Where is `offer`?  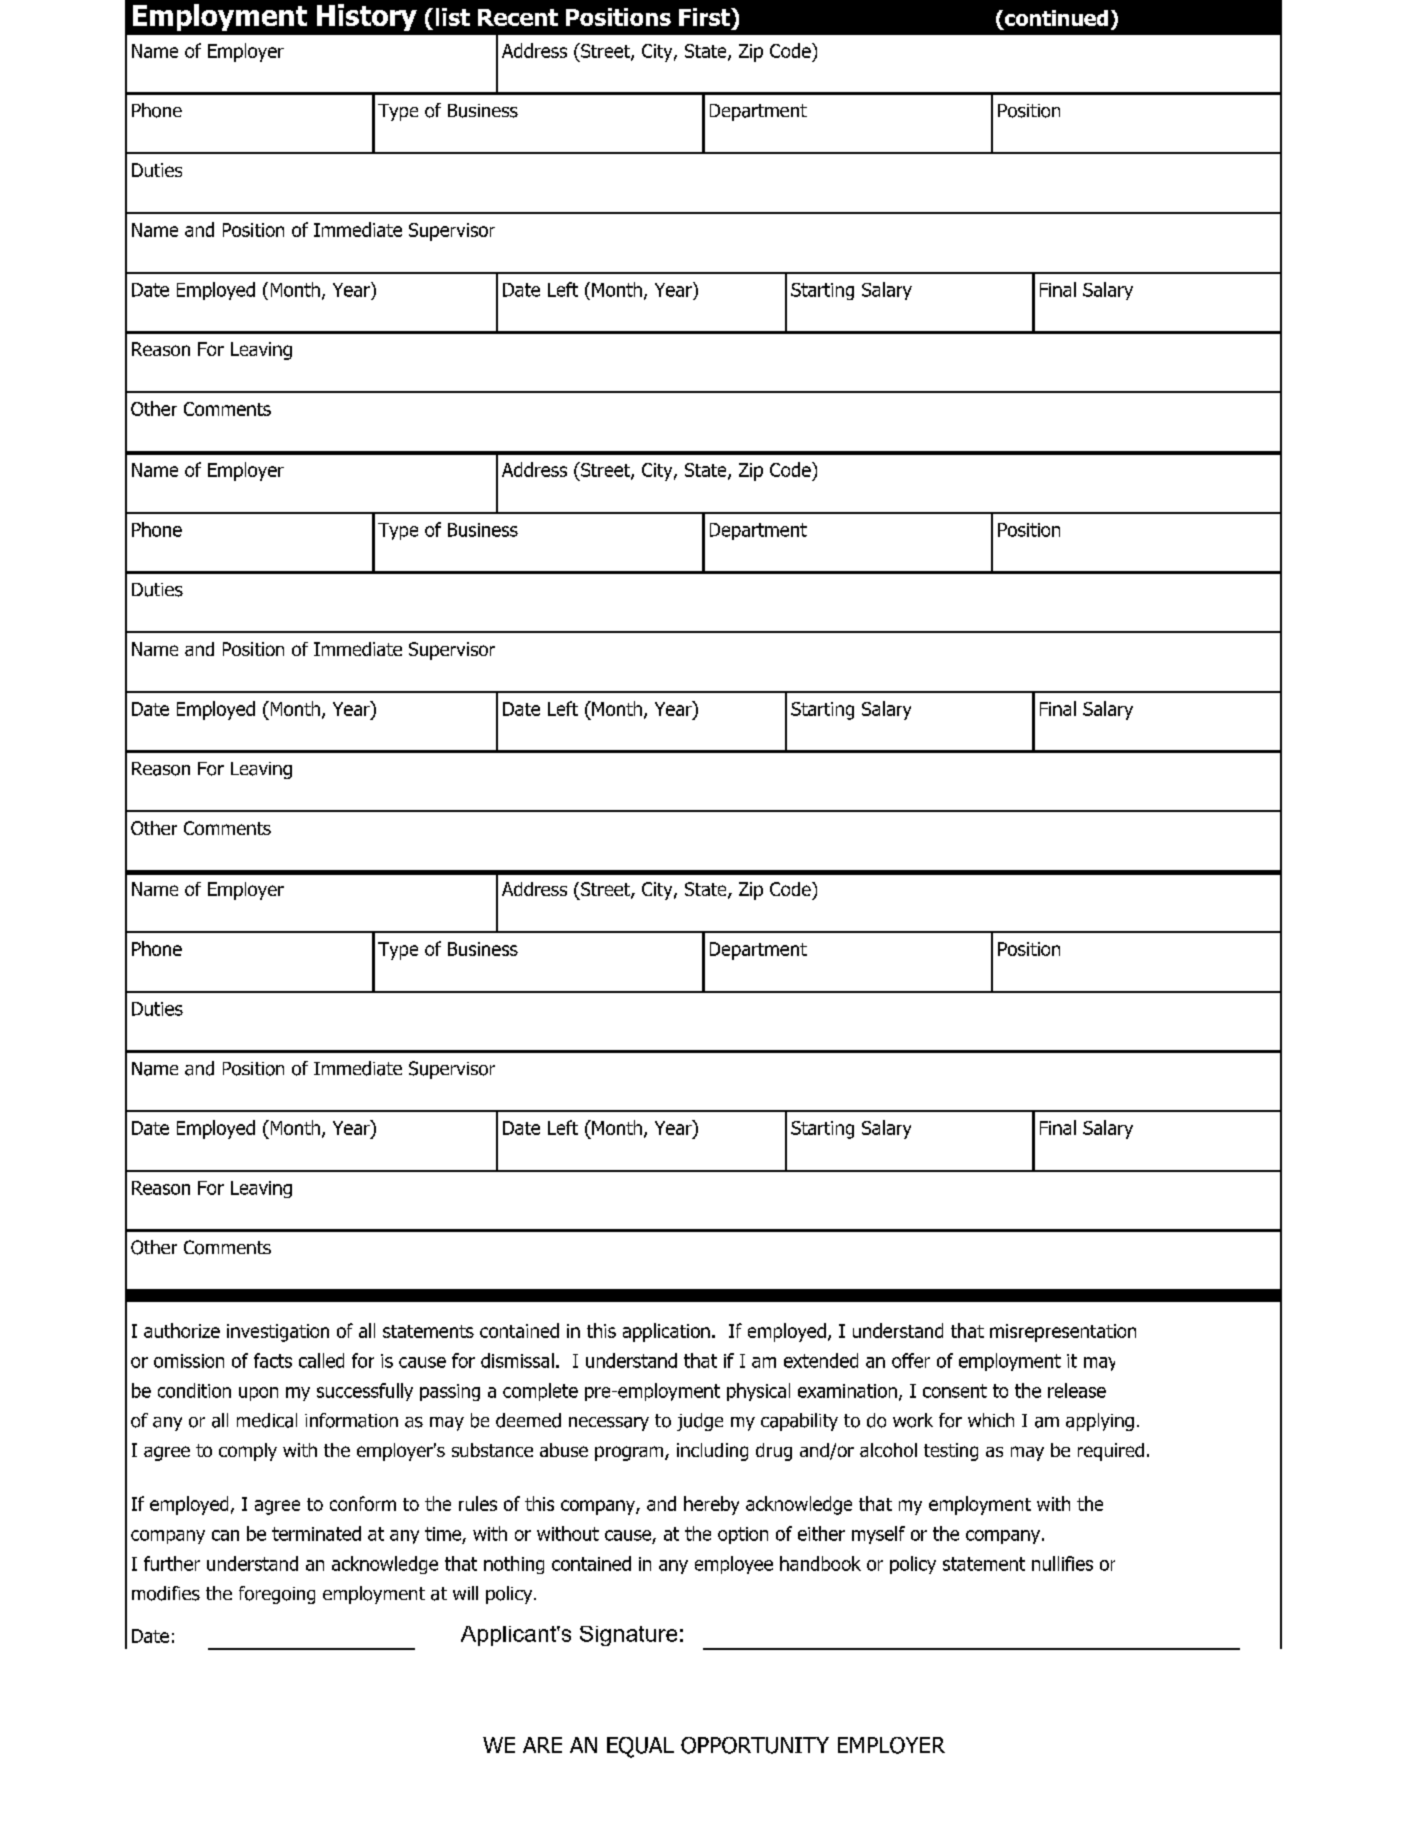 offer is located at coordinates (911, 1360).
